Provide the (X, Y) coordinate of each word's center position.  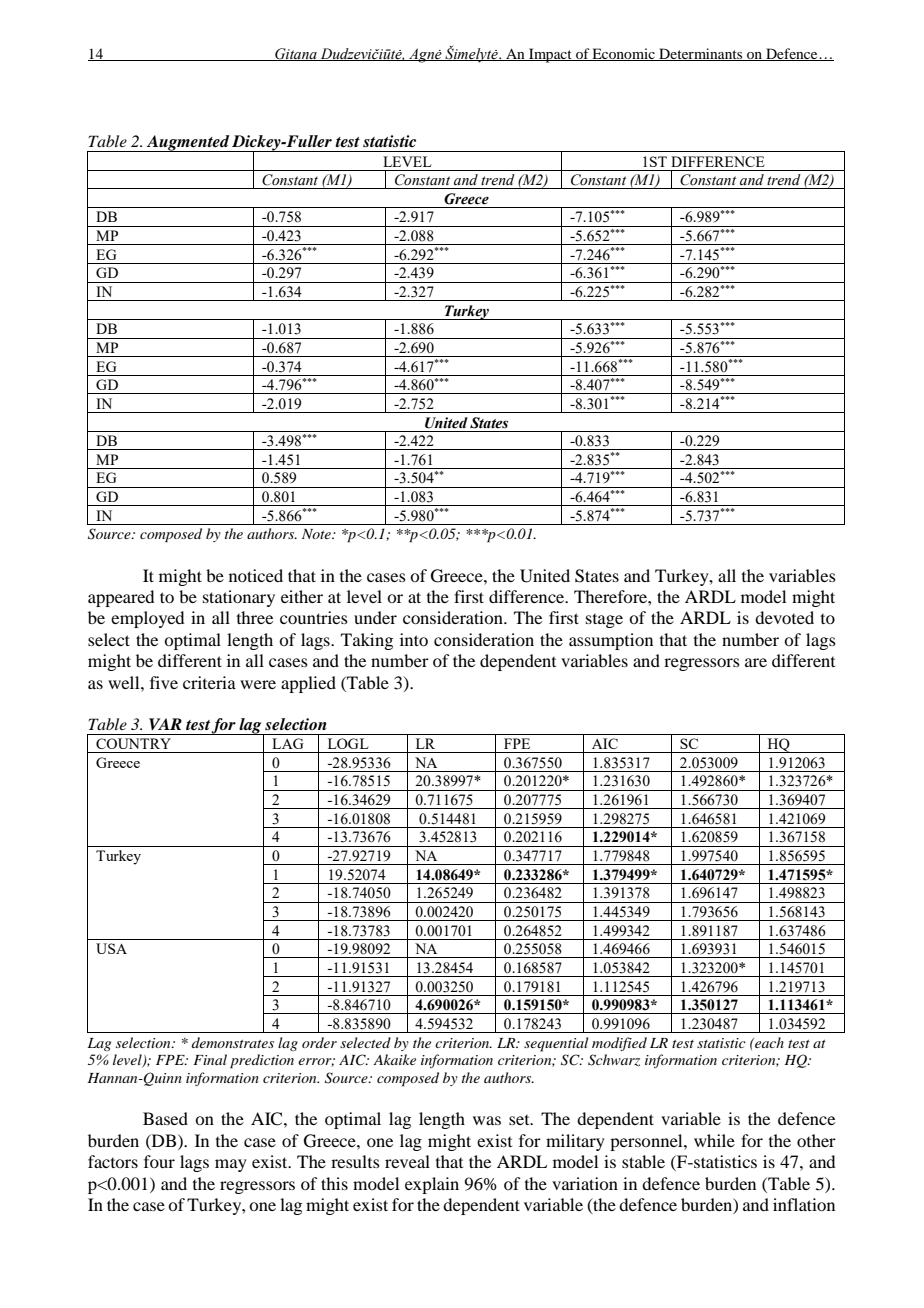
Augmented (188, 143)
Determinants (701, 54)
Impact (550, 55)
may (231, 1165)
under (375, 617)
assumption (611, 641)
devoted (784, 617)
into (414, 639)
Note (317, 534)
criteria (209, 682)
